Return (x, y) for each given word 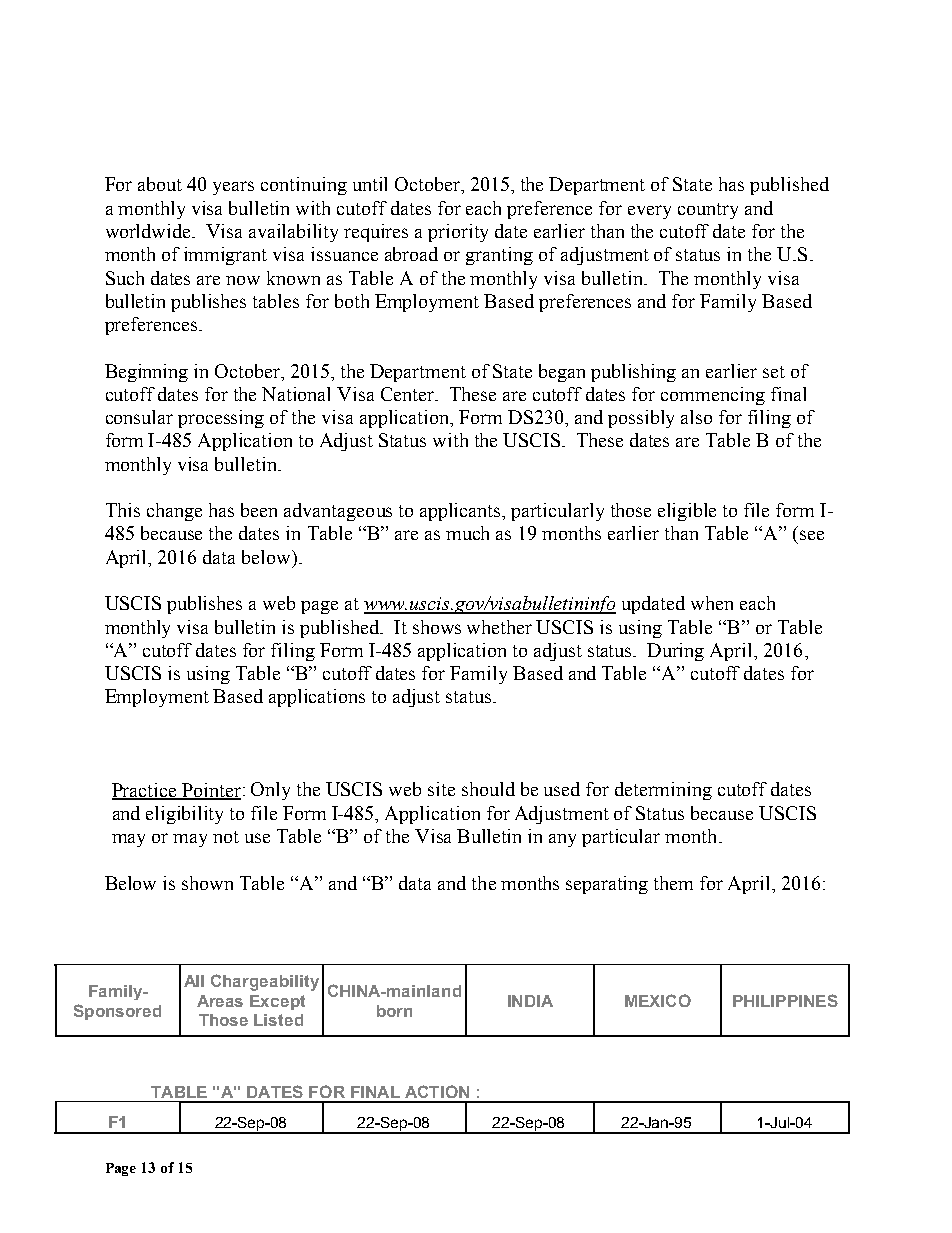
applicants (461, 512)
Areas (220, 1001)
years (233, 188)
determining (663, 791)
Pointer (210, 791)
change (174, 512)
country (708, 211)
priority (458, 233)
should (488, 789)
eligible (687, 512)
